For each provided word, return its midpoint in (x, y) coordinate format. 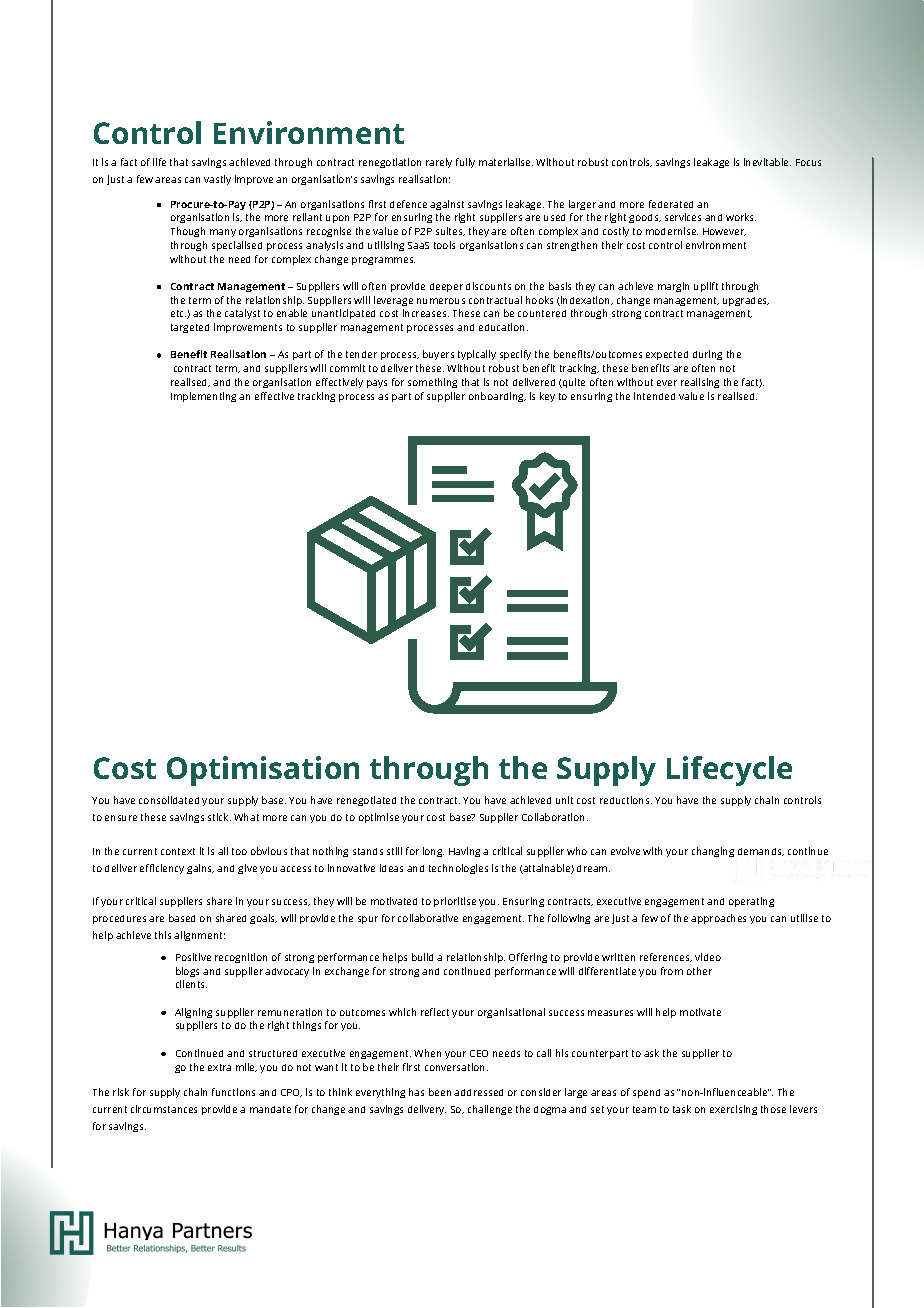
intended (654, 396)
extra (219, 1067)
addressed (478, 1092)
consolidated (169, 800)
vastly (217, 180)
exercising (733, 1110)
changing (713, 852)
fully (465, 163)
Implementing (203, 397)
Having (464, 852)
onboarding (497, 397)
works (741, 217)
